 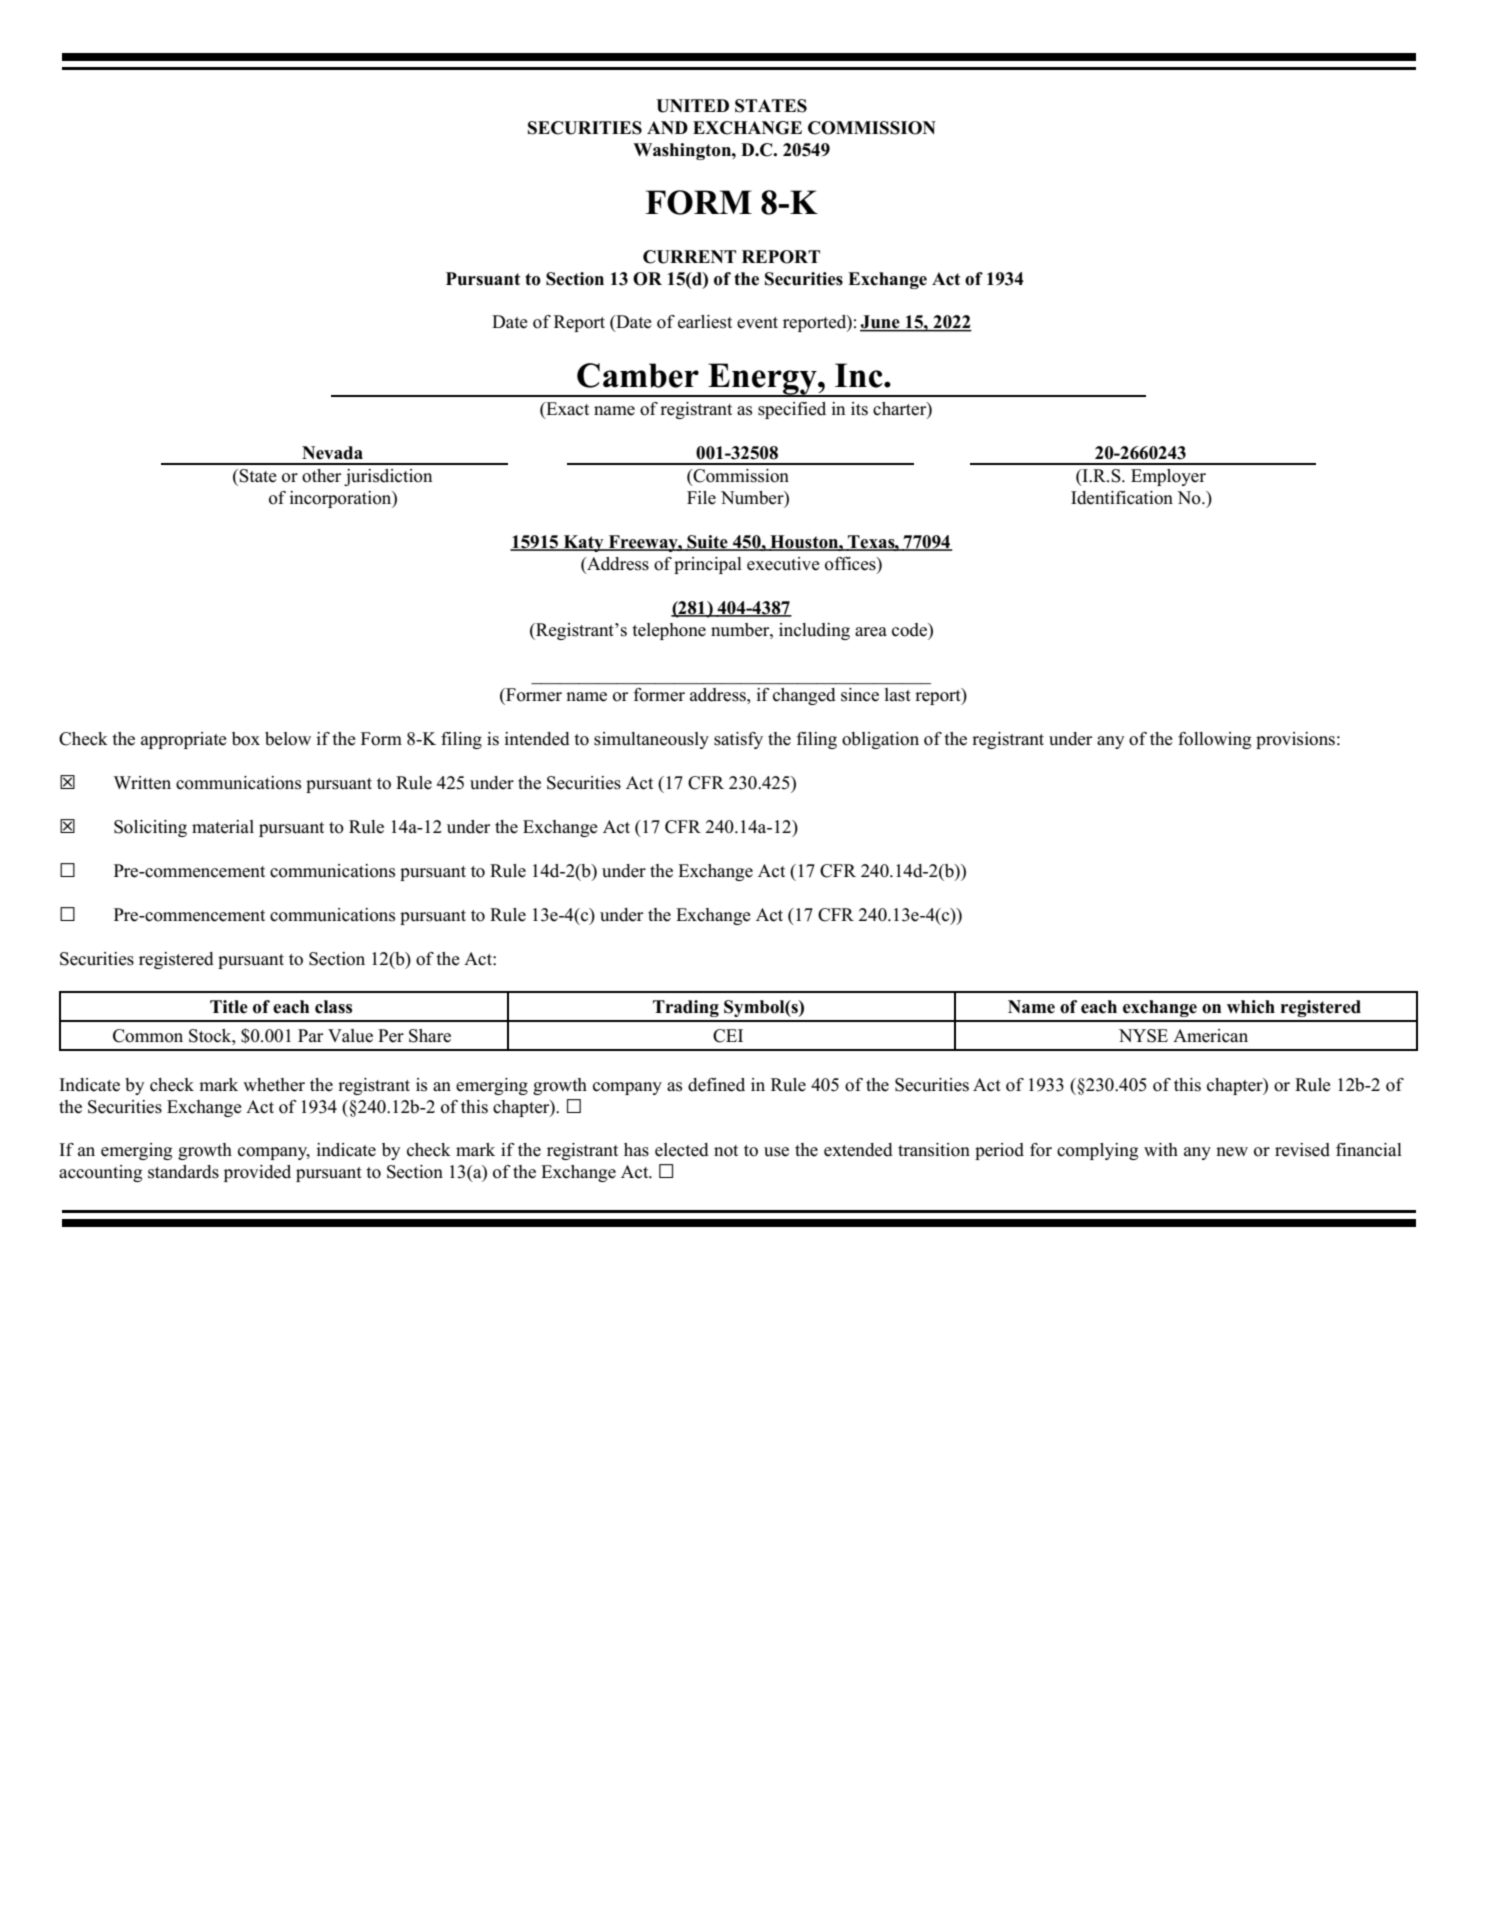 I want to click on provided, so click(x=257, y=1173).
